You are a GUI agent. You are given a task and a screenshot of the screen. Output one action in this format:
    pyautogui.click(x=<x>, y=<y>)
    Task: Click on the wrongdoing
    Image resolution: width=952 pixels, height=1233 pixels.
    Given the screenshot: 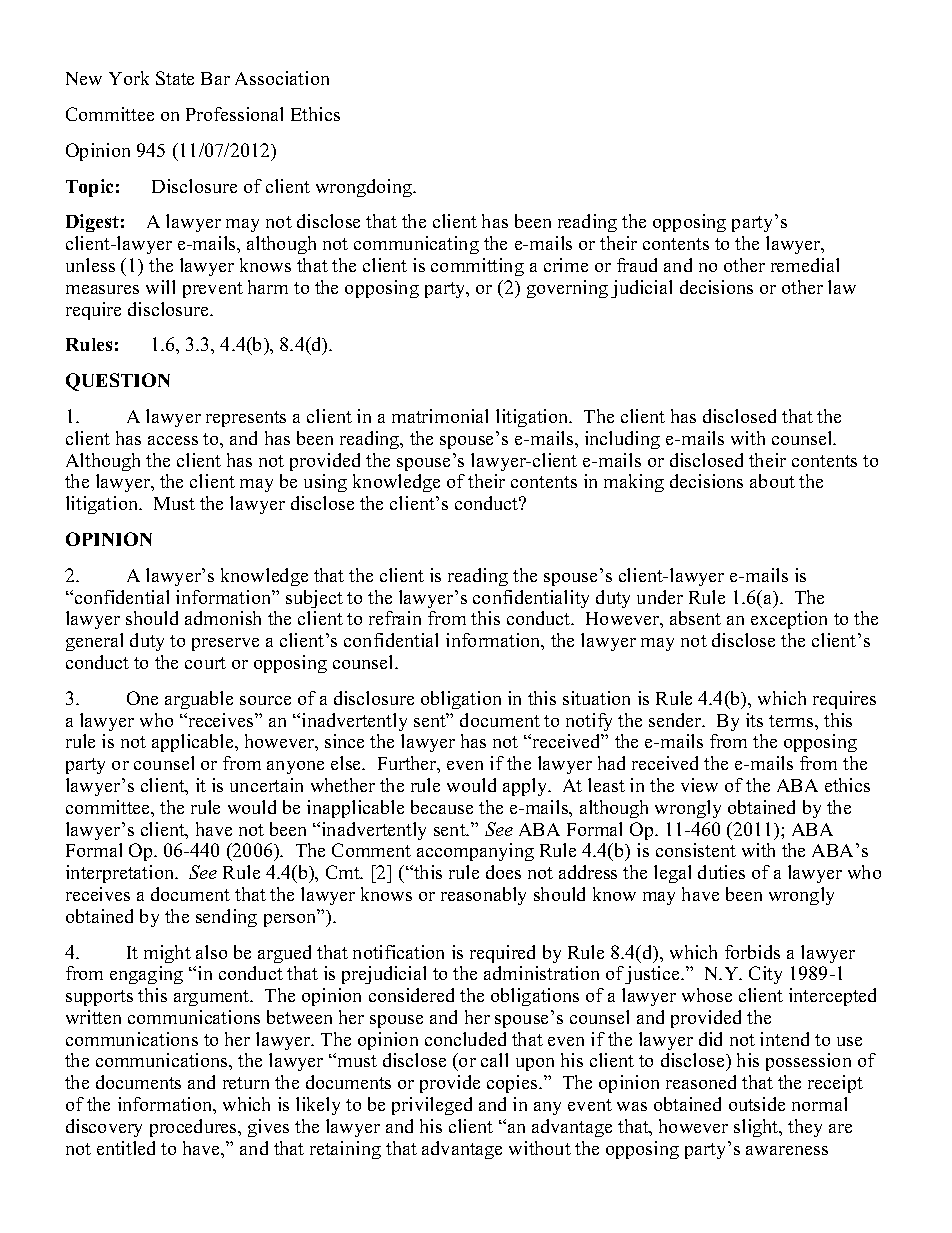 What is the action you would take?
    pyautogui.click(x=365, y=188)
